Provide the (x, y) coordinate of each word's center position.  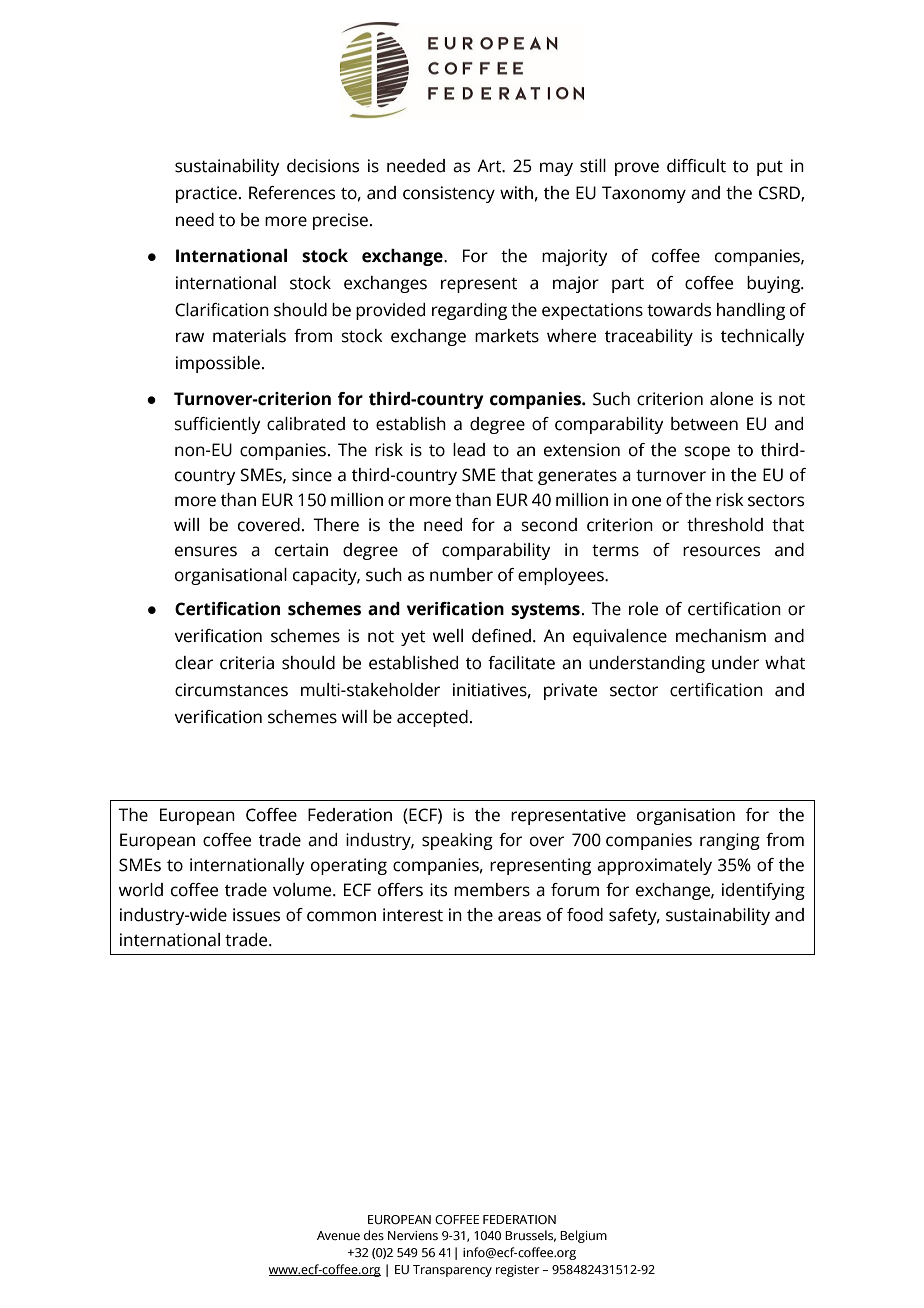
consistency (449, 194)
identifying (763, 891)
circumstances (231, 690)
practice (206, 194)
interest (413, 915)
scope (707, 453)
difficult (696, 166)
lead (469, 450)
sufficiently (218, 425)
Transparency (452, 1271)
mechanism (721, 636)
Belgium (583, 1236)
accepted (432, 718)
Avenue (338, 1235)
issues (256, 915)
